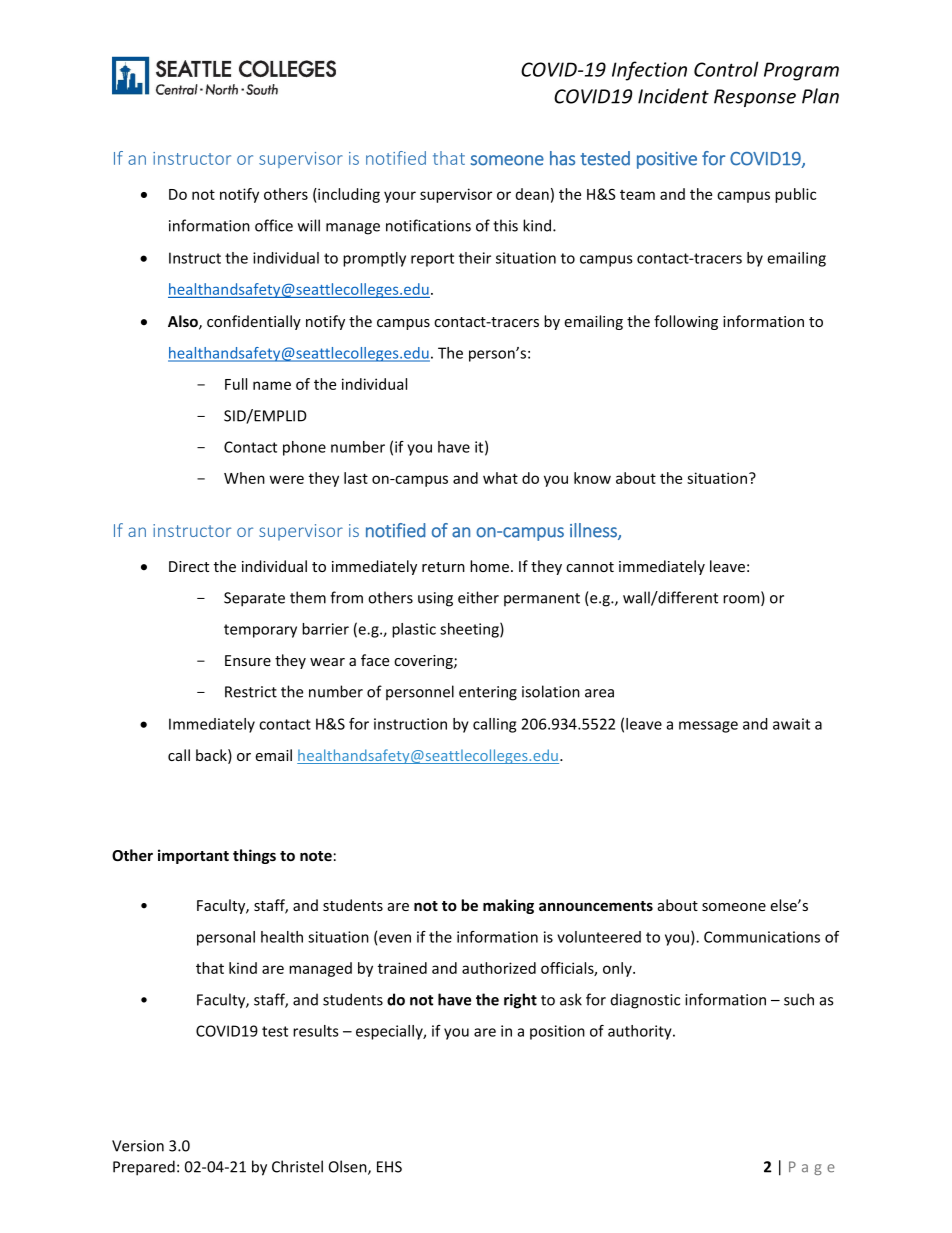 This image has height=1233, width=952. What do you see at coordinates (508, 906) in the image?
I see `making` at bounding box center [508, 906].
